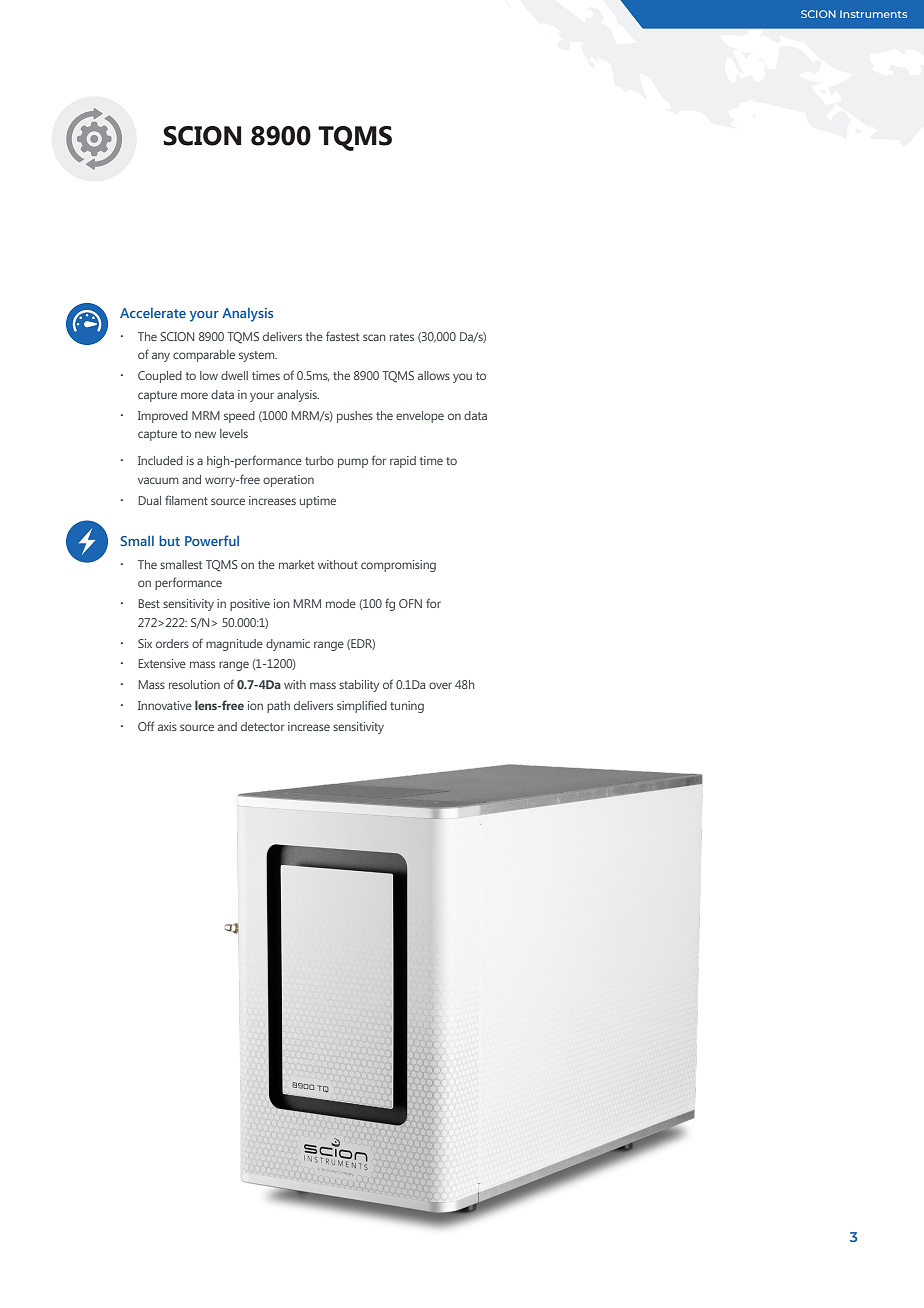 This page has height=1308, width=924. I want to click on scan, so click(374, 337).
